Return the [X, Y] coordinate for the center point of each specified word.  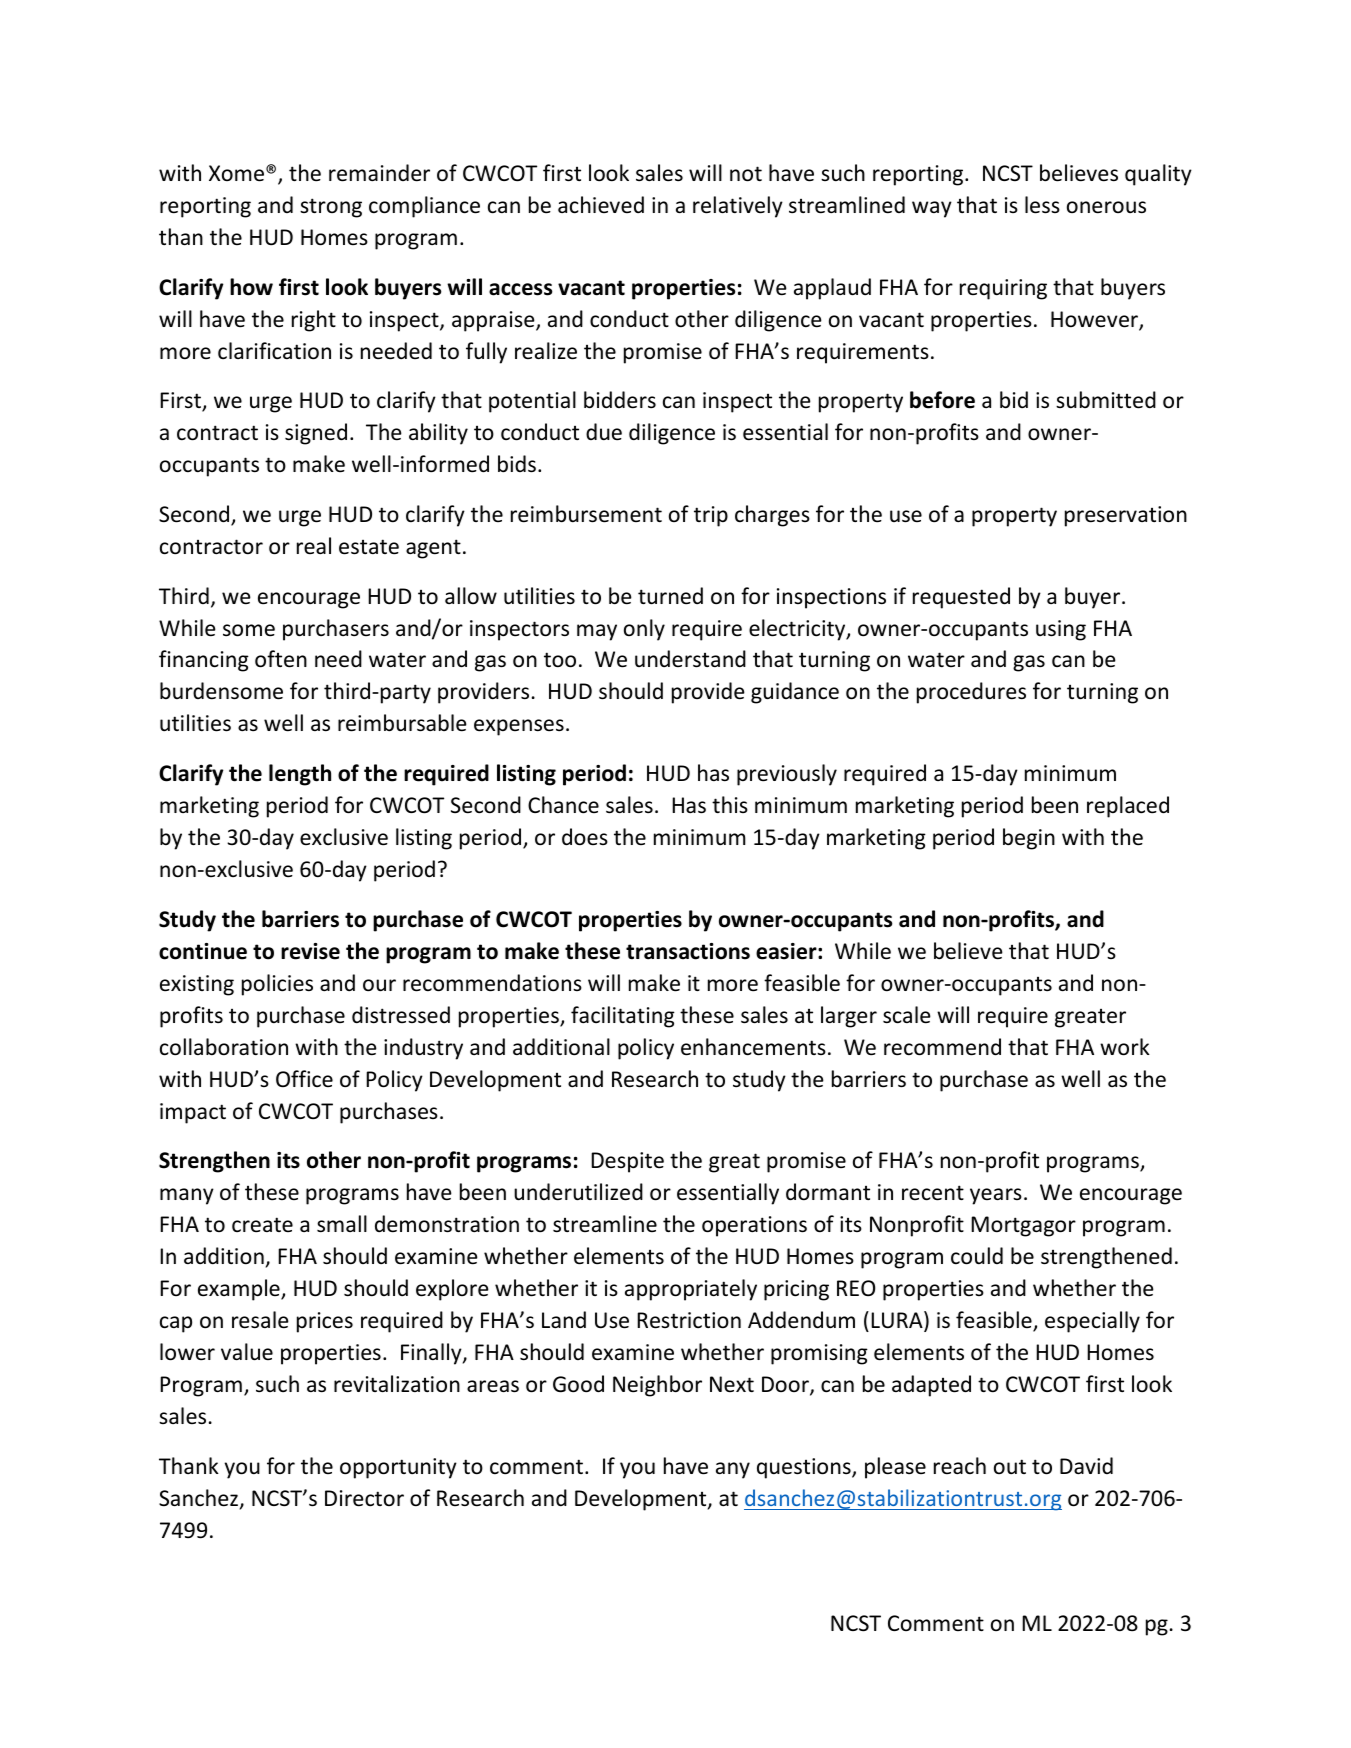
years [996, 1196]
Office [304, 1078]
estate [369, 547]
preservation [1126, 516]
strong [331, 208]
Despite [627, 1162]
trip [711, 516]
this [730, 804]
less [1042, 205]
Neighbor [657, 1386]
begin [1029, 839]
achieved [601, 205]
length [300, 775]
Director [364, 1498]
